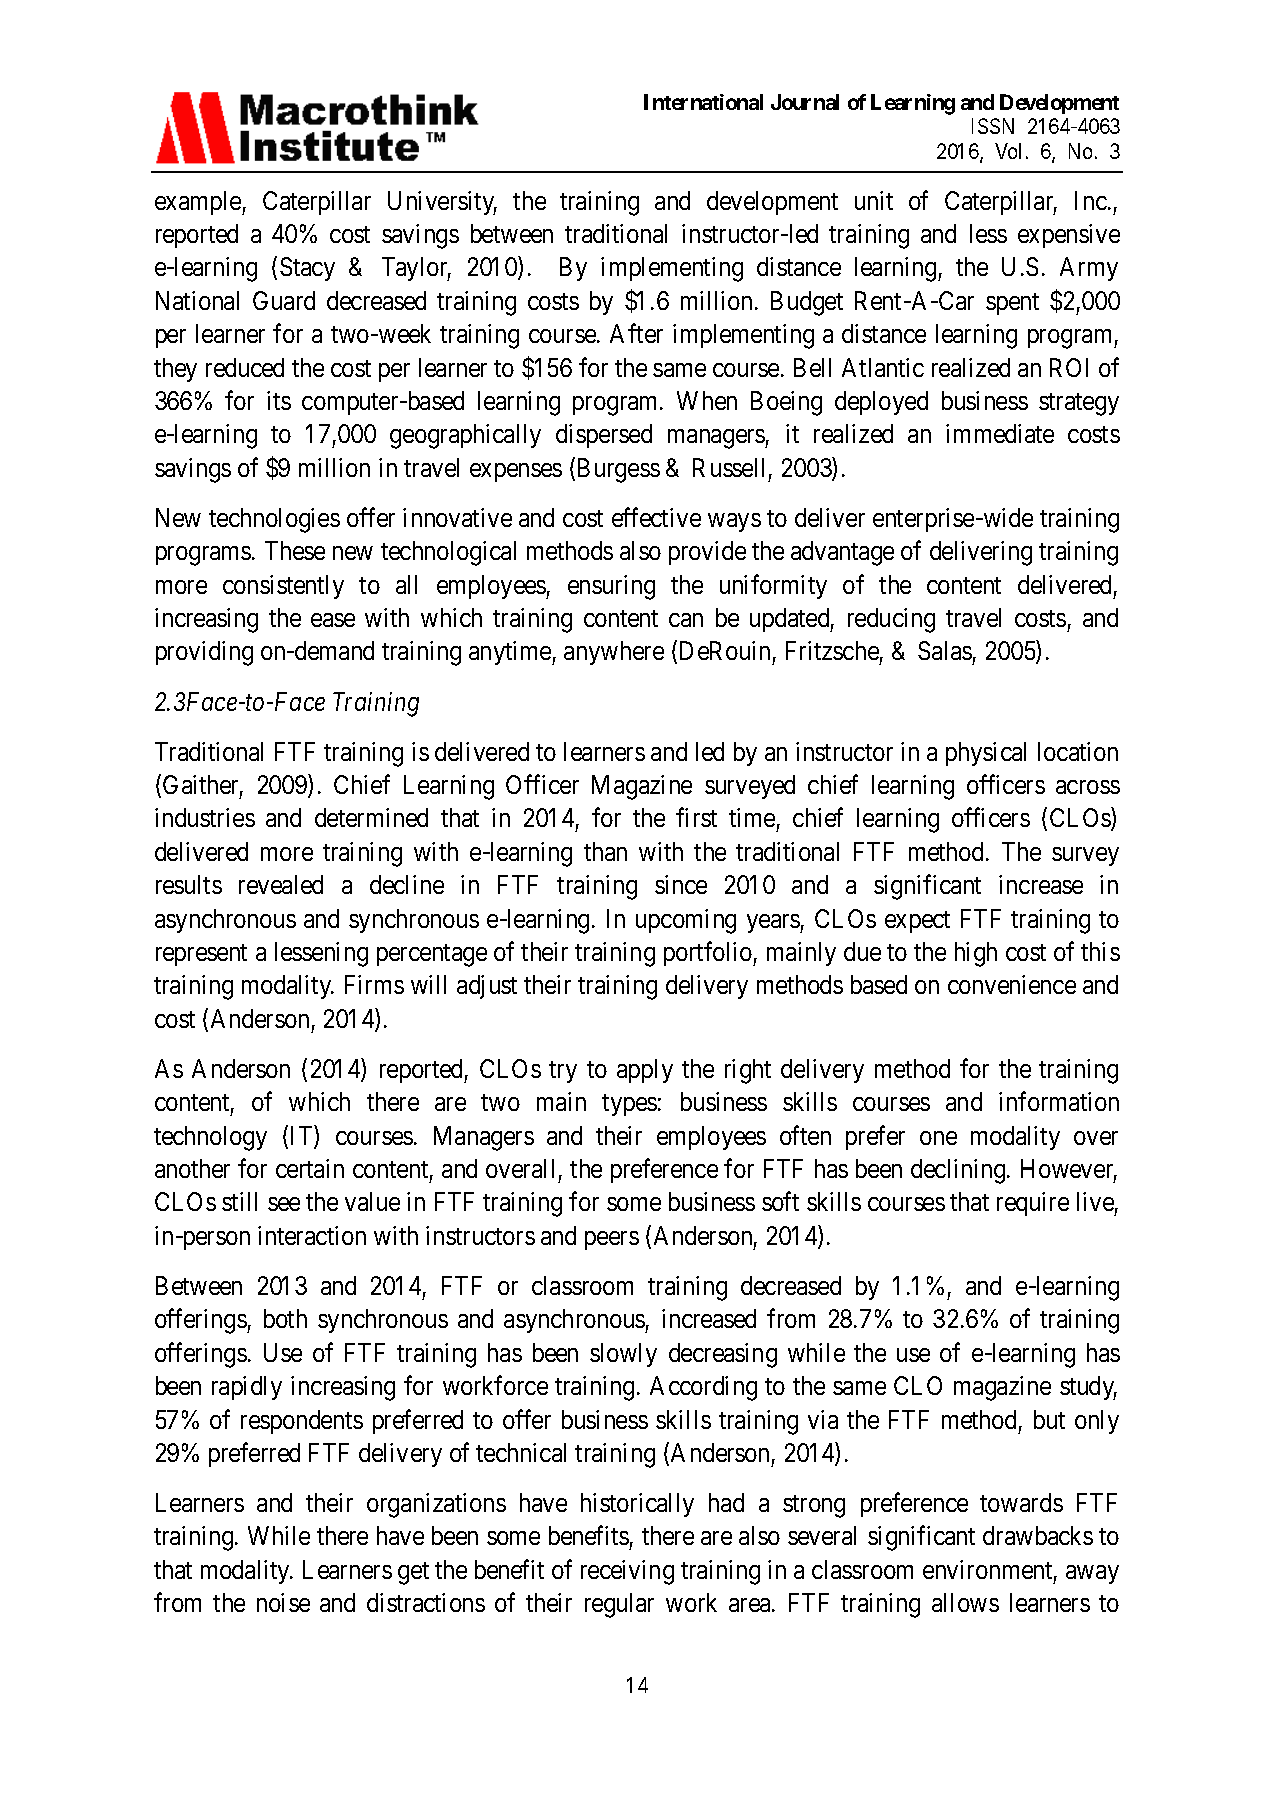 This page has height=1802, width=1274. Describe the element at coordinates (805, 102) in the page. I see `Journal` at that location.
